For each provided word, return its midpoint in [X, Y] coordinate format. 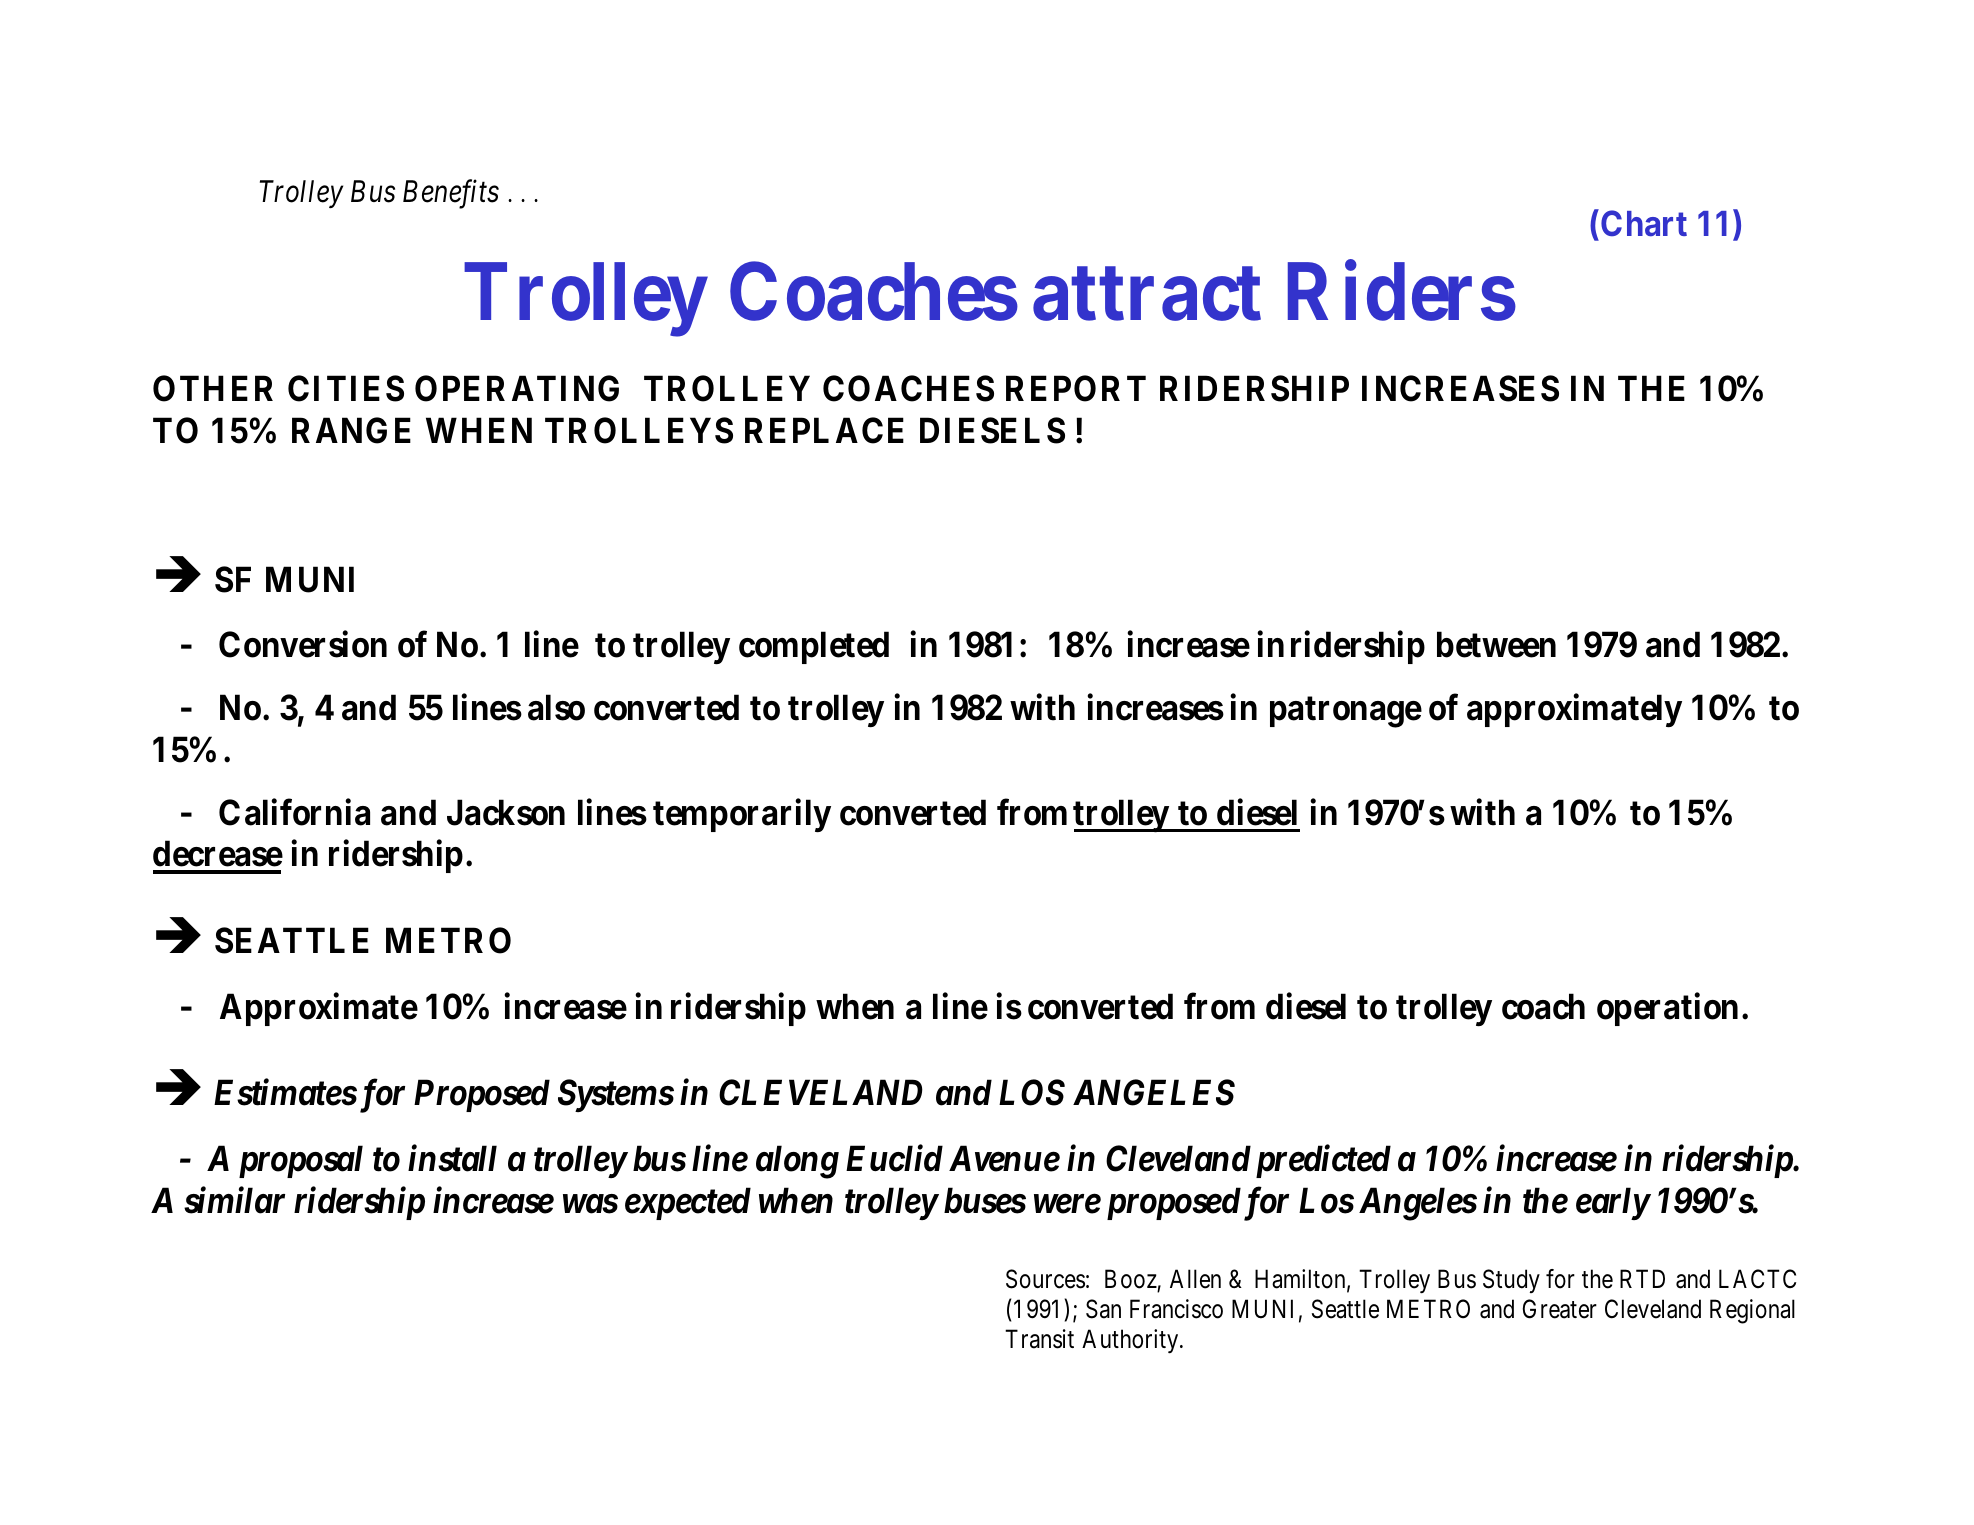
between [1496, 645]
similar [234, 1200]
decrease [218, 854]
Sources [1045, 1279]
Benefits [451, 194]
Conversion [303, 644]
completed [814, 648]
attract [1147, 294]
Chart [1644, 223]
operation [1667, 1009]
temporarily [742, 815]
